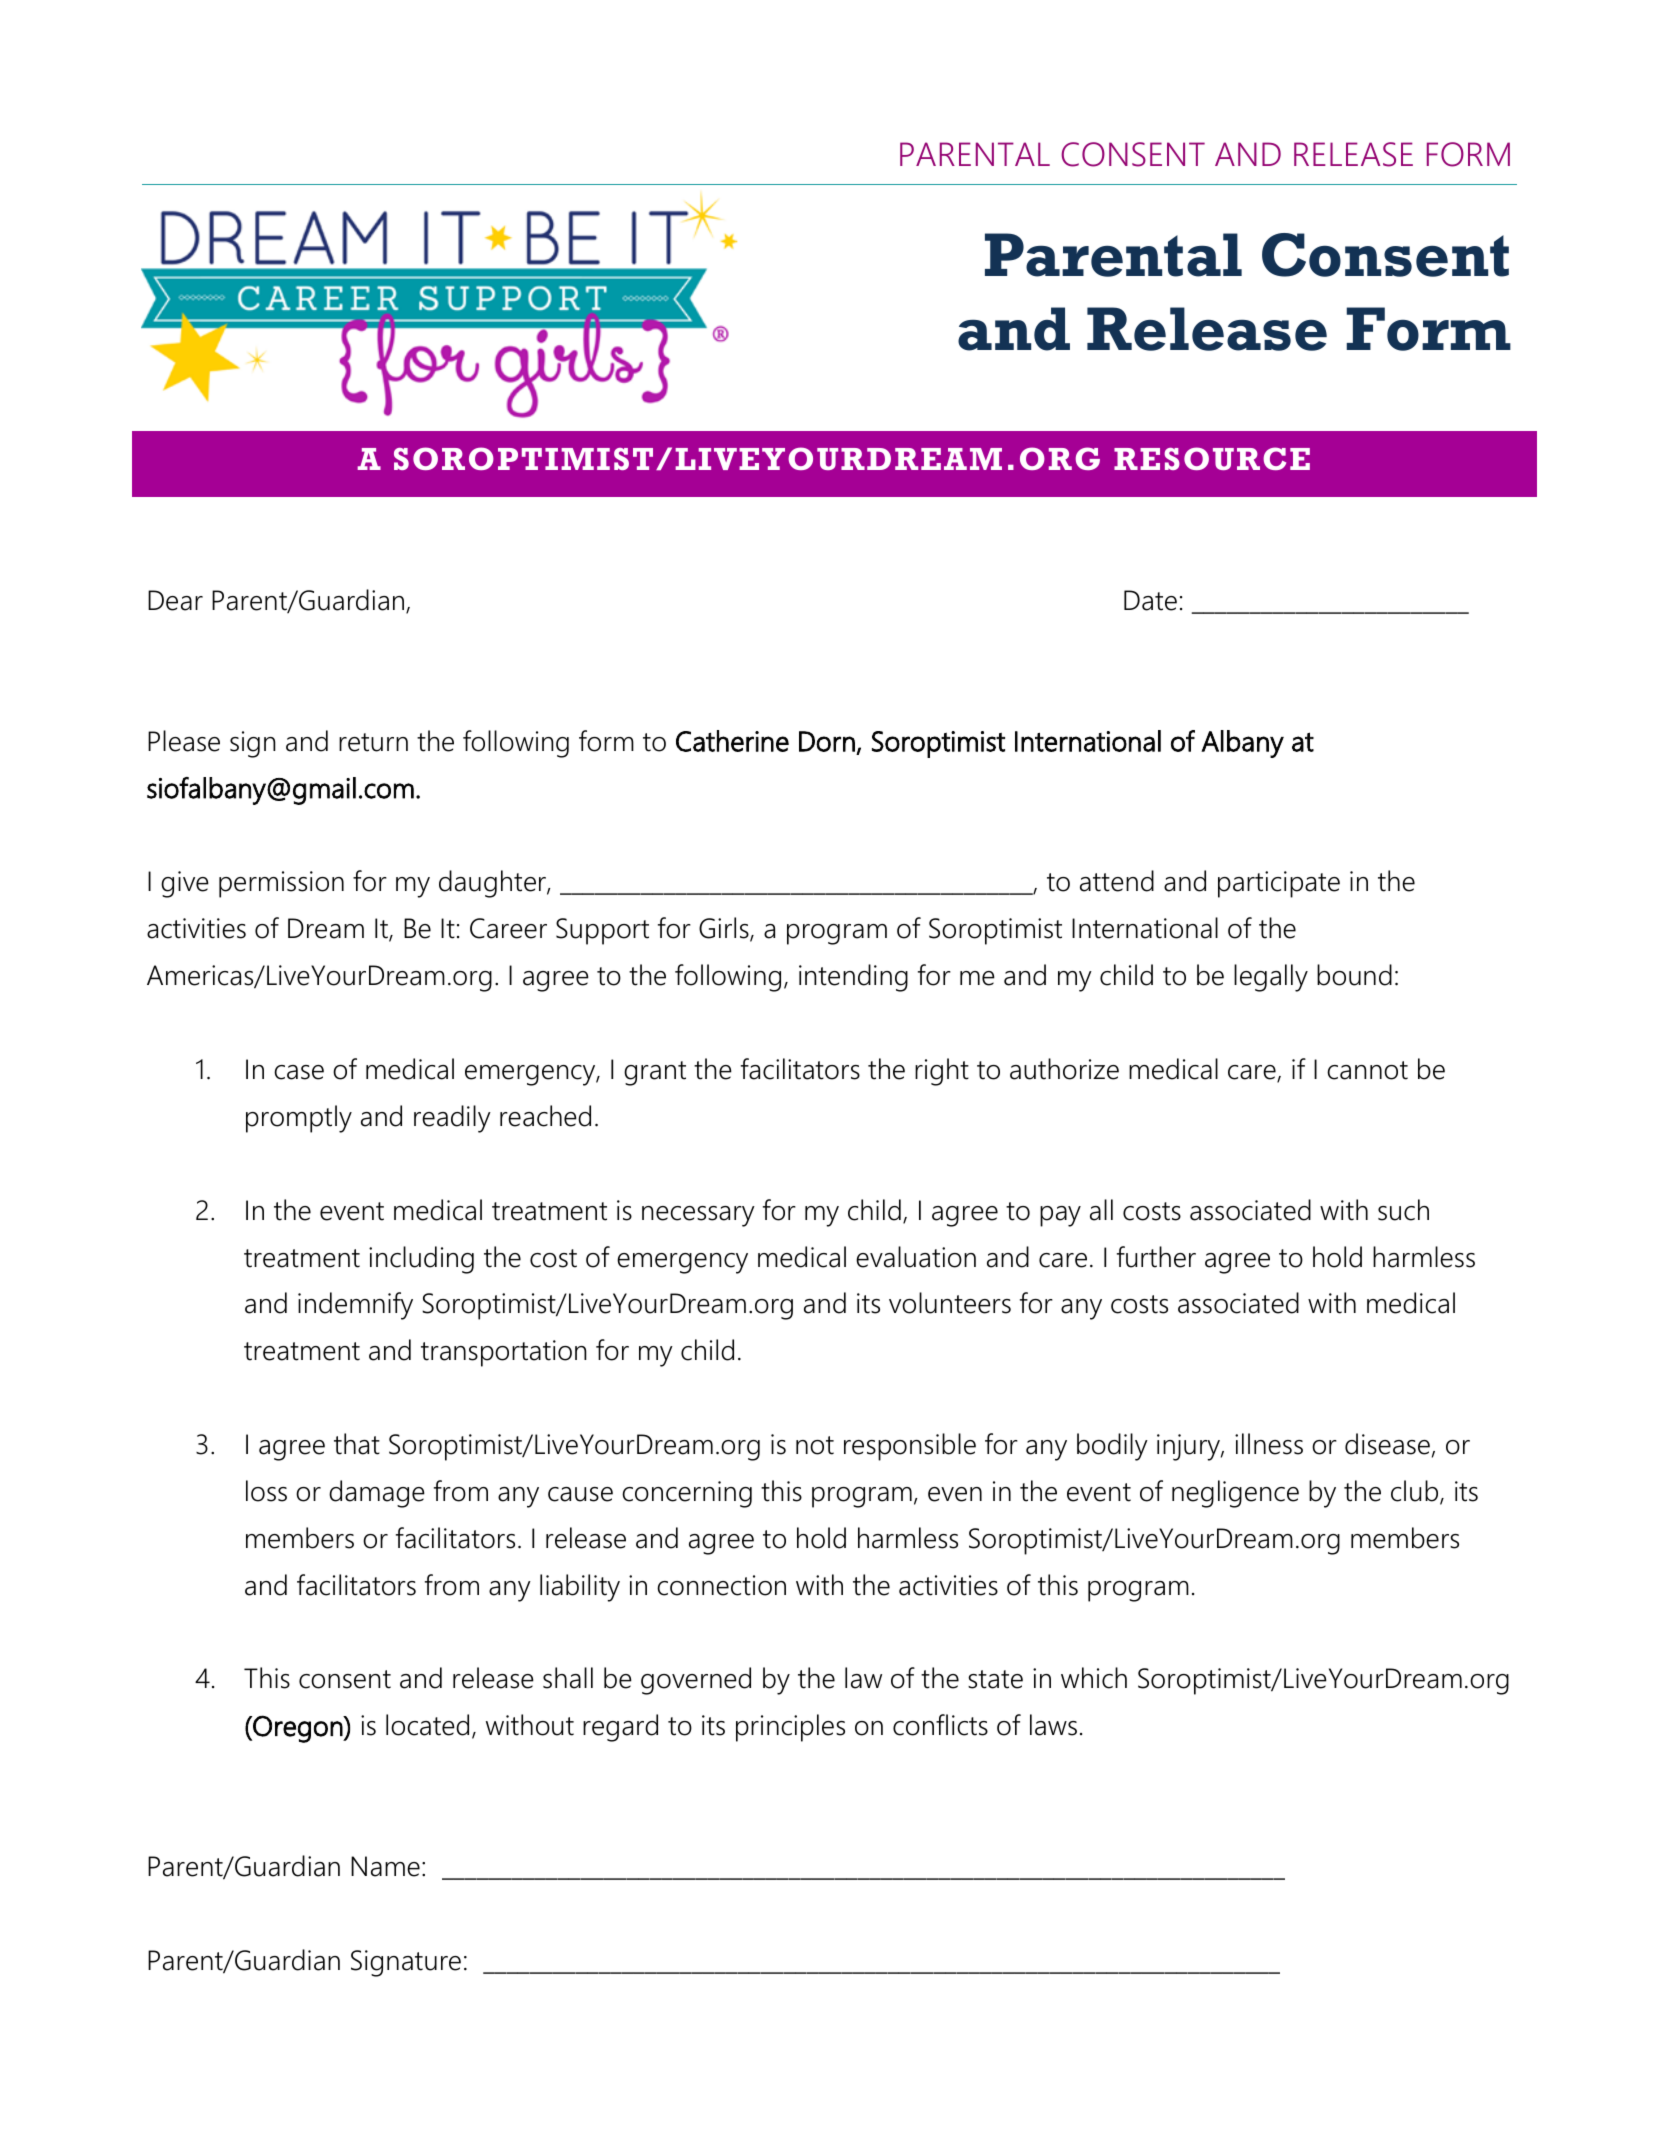  I want to click on Dorn, so click(827, 741).
